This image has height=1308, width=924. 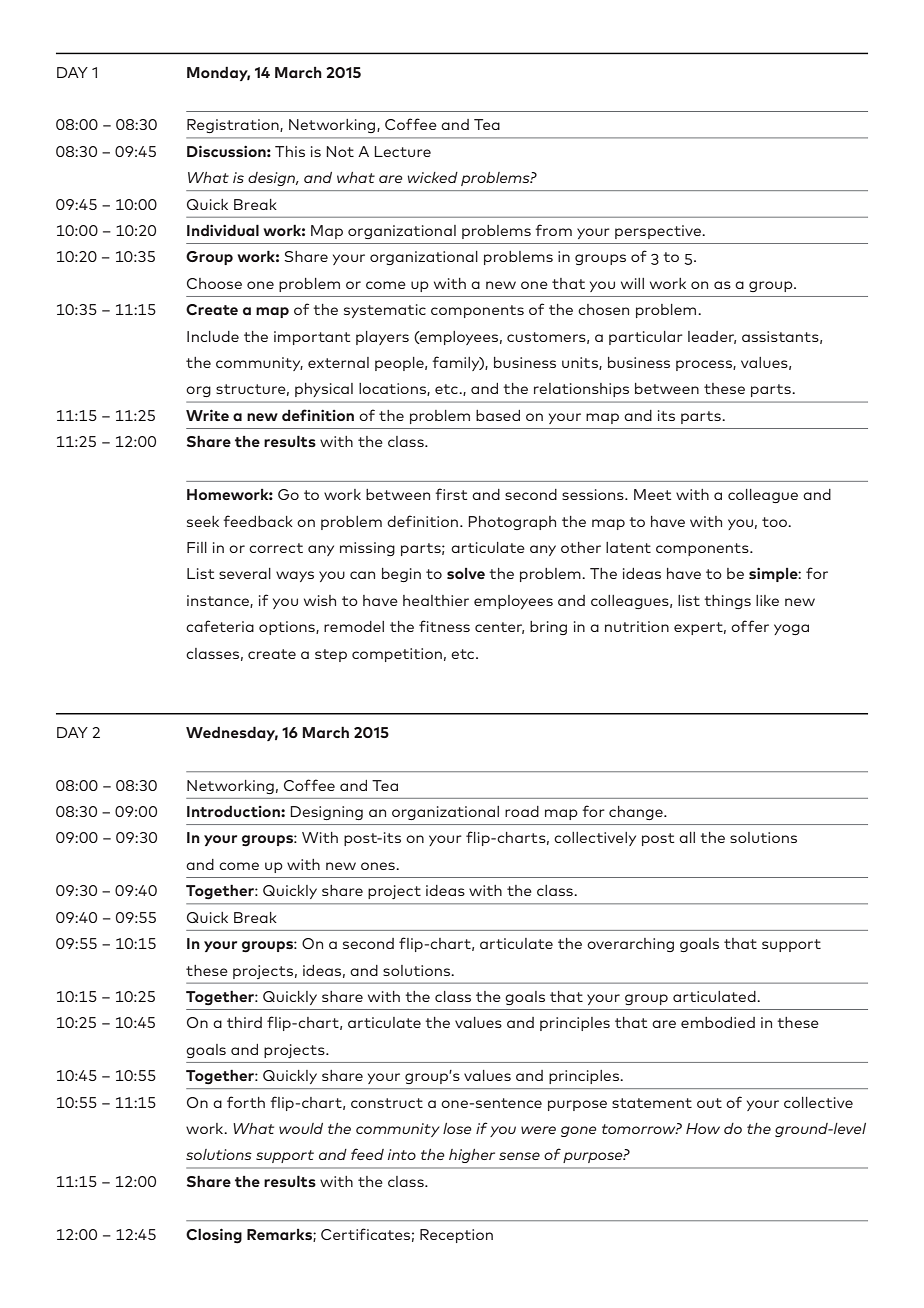 I want to click on Write, so click(x=207, y=415).
